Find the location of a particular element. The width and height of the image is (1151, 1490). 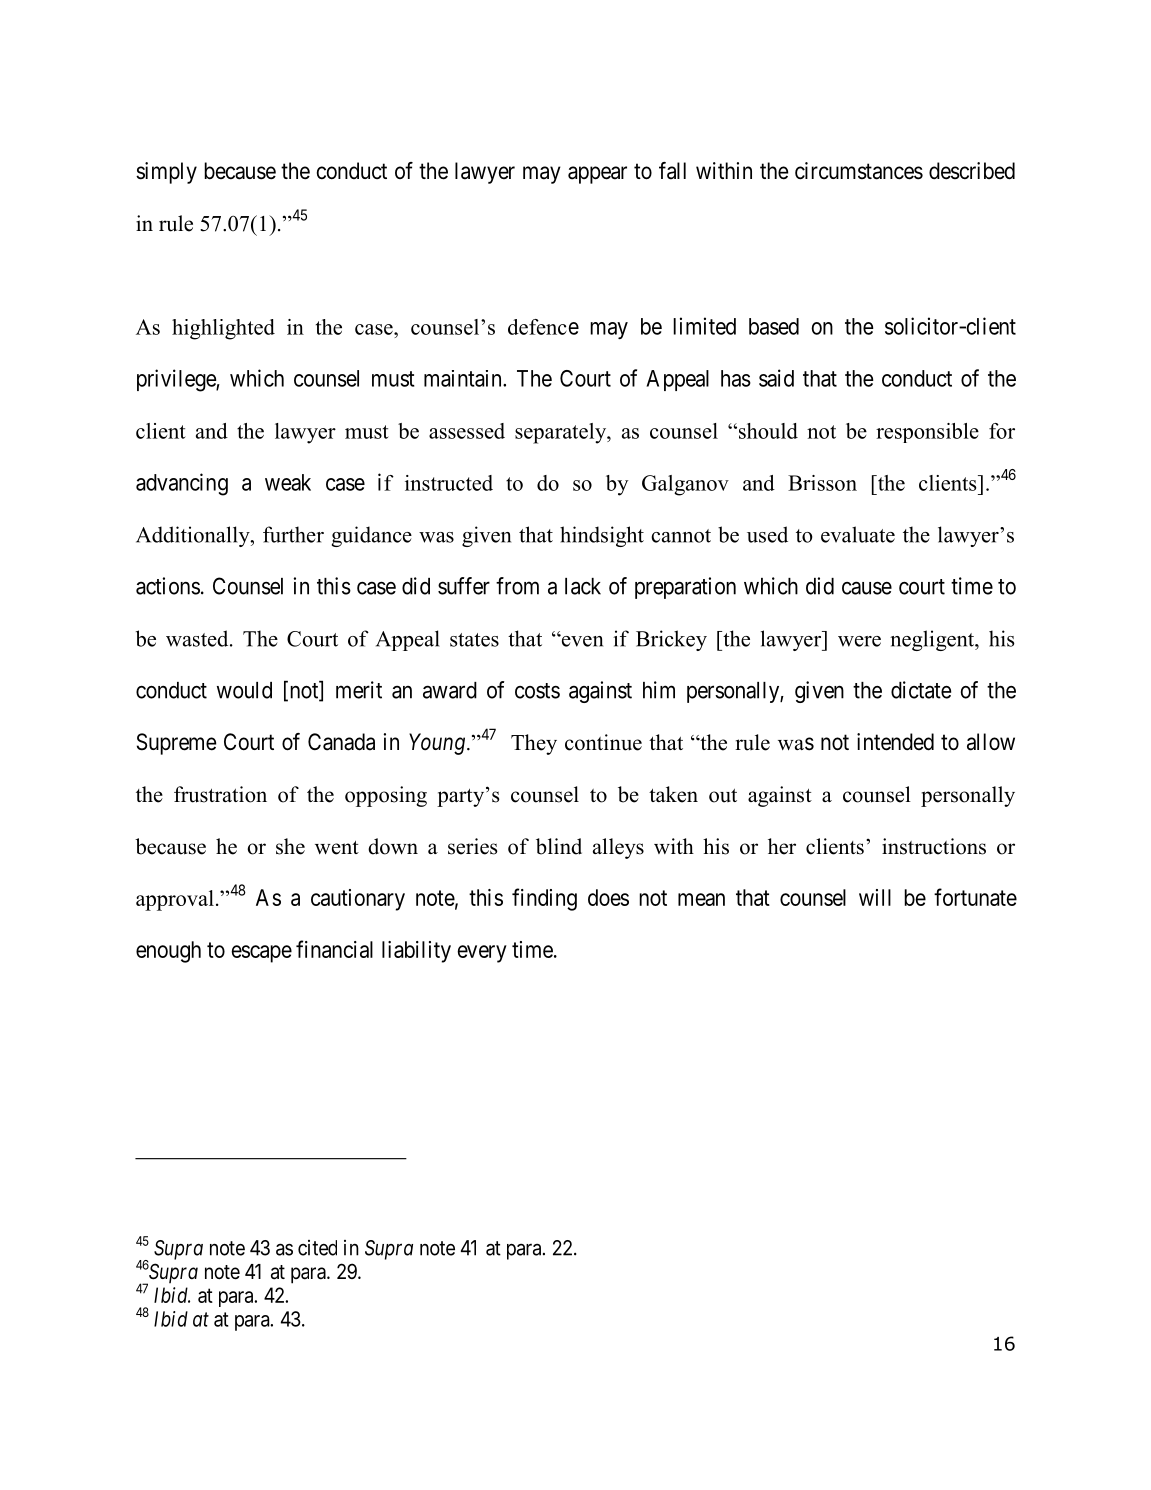

dictate is located at coordinates (921, 690).
